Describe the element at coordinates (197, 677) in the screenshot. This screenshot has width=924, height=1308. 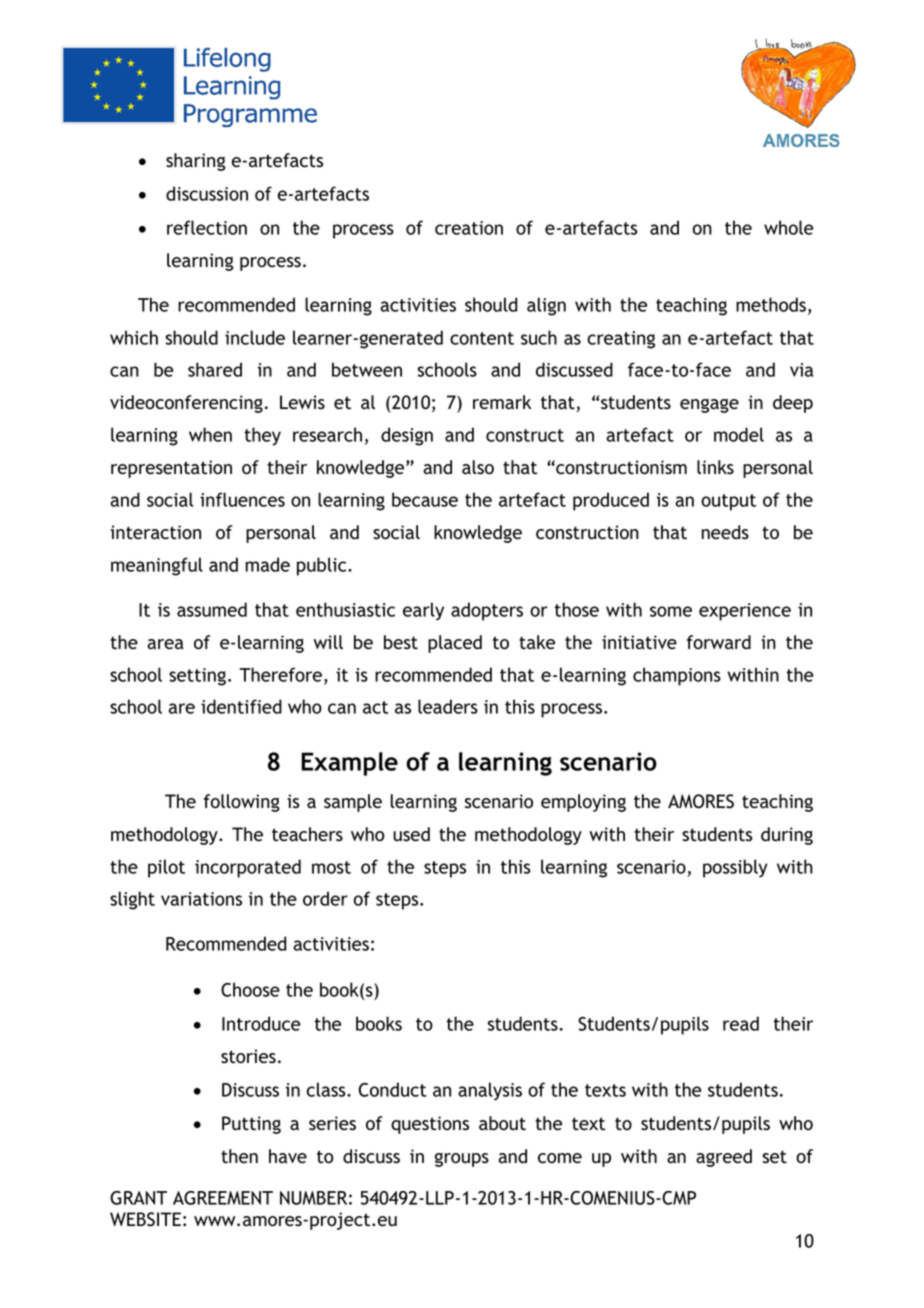
I see `setting` at that location.
